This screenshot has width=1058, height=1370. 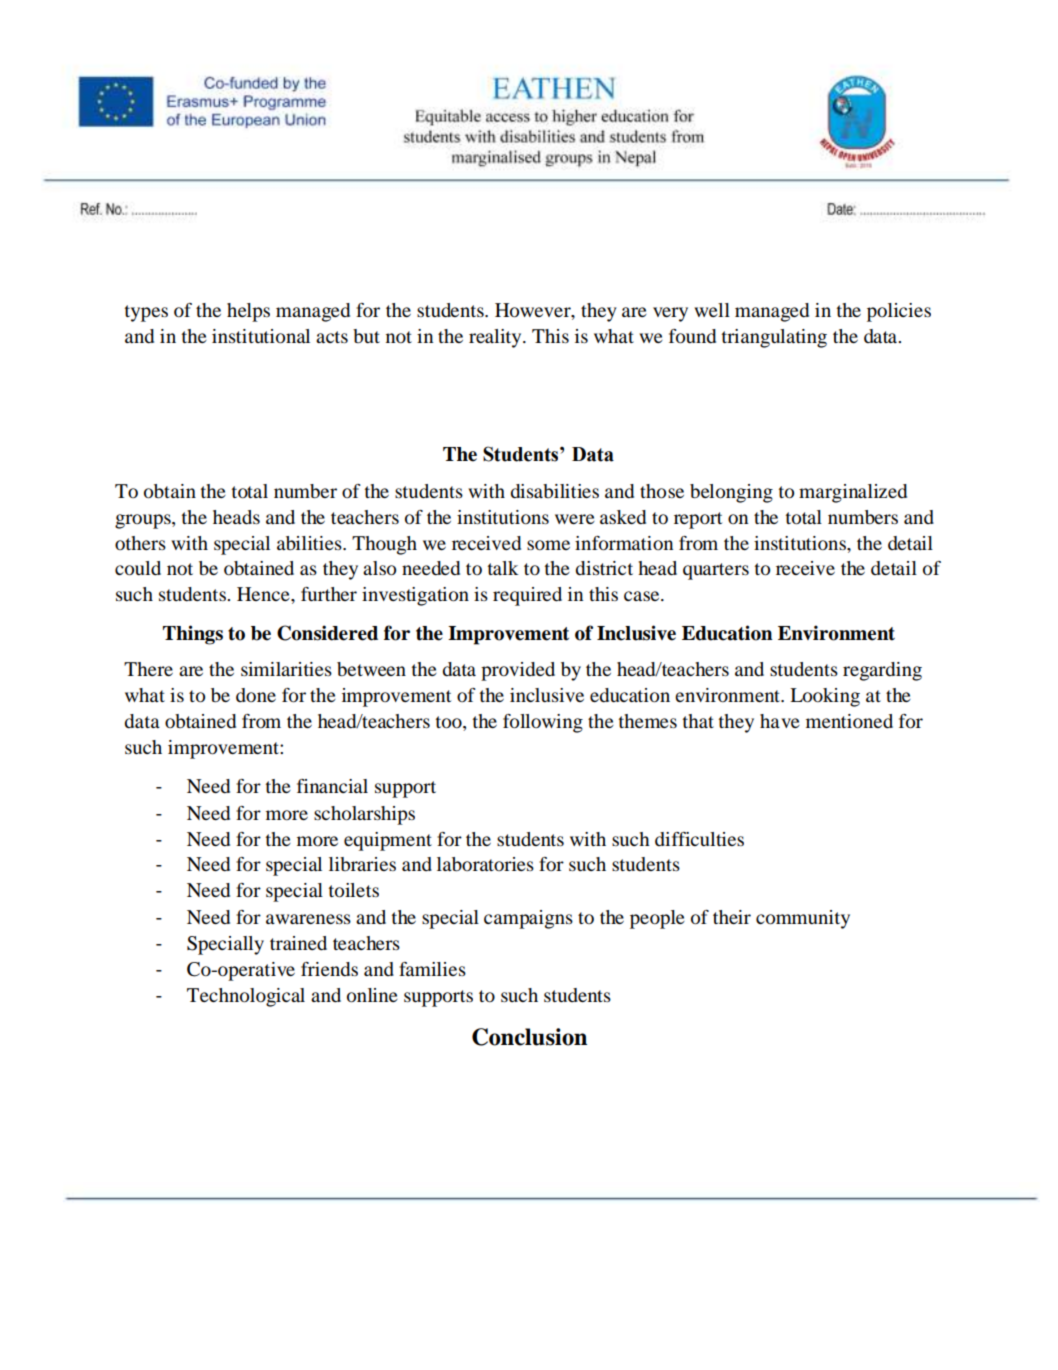 I want to click on community, so click(x=803, y=919).
